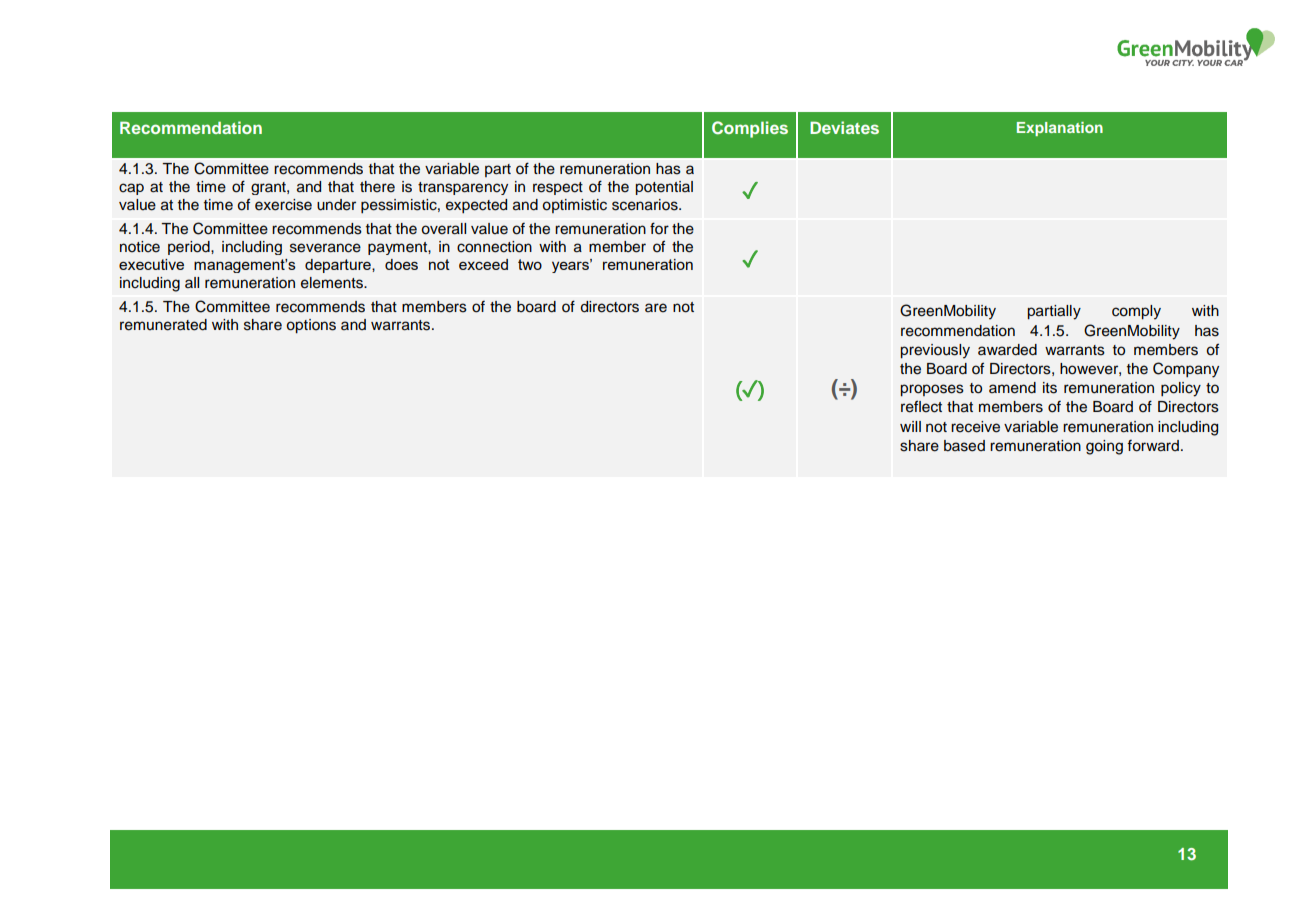 The height and width of the document is (924, 1308). I want to click on potential, so click(664, 188).
